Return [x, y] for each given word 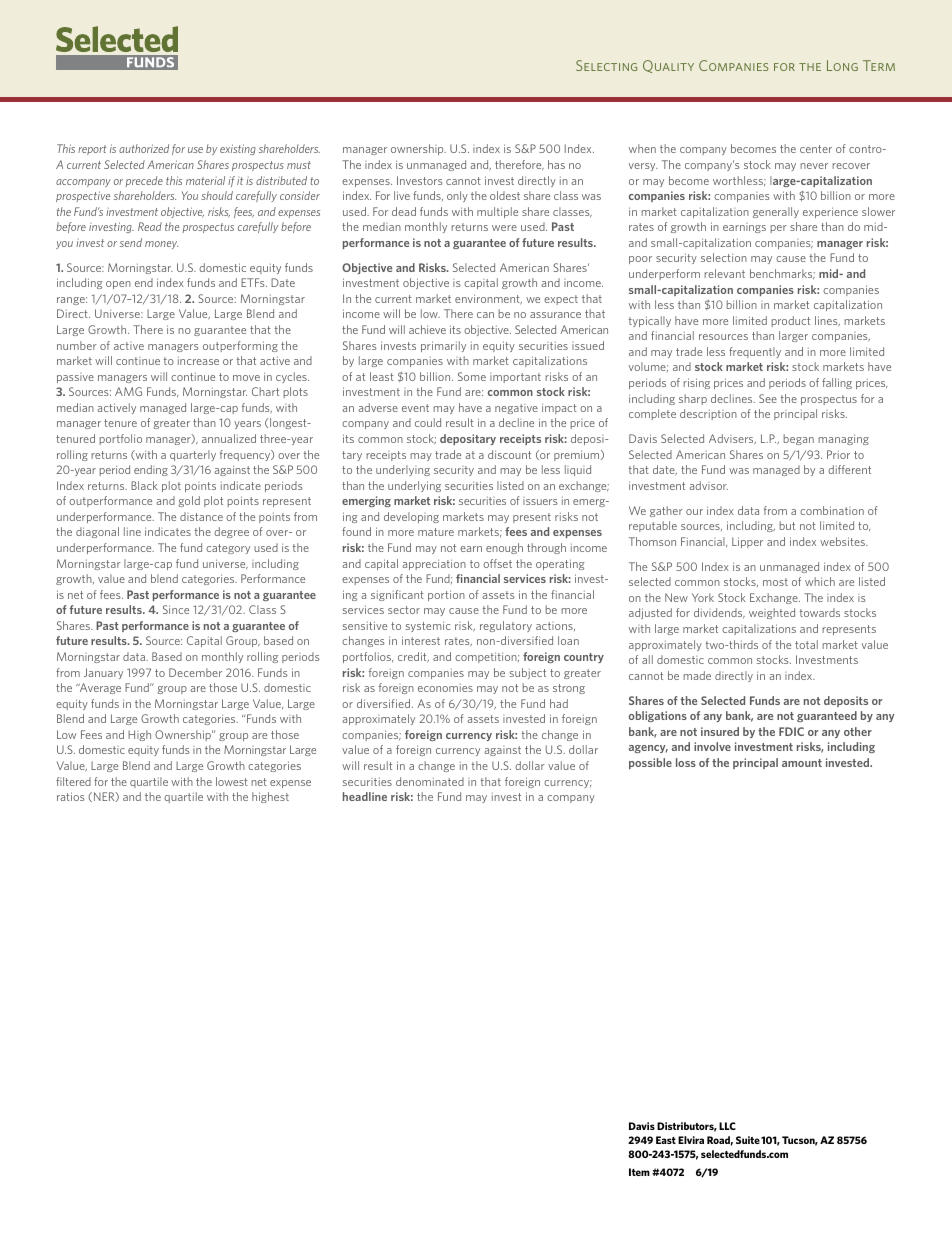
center [816, 149]
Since [176, 609]
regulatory [506, 626]
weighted [772, 613]
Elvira [691, 1140]
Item [639, 1172]
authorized [144, 148]
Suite [748, 1140]
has [556, 164]
